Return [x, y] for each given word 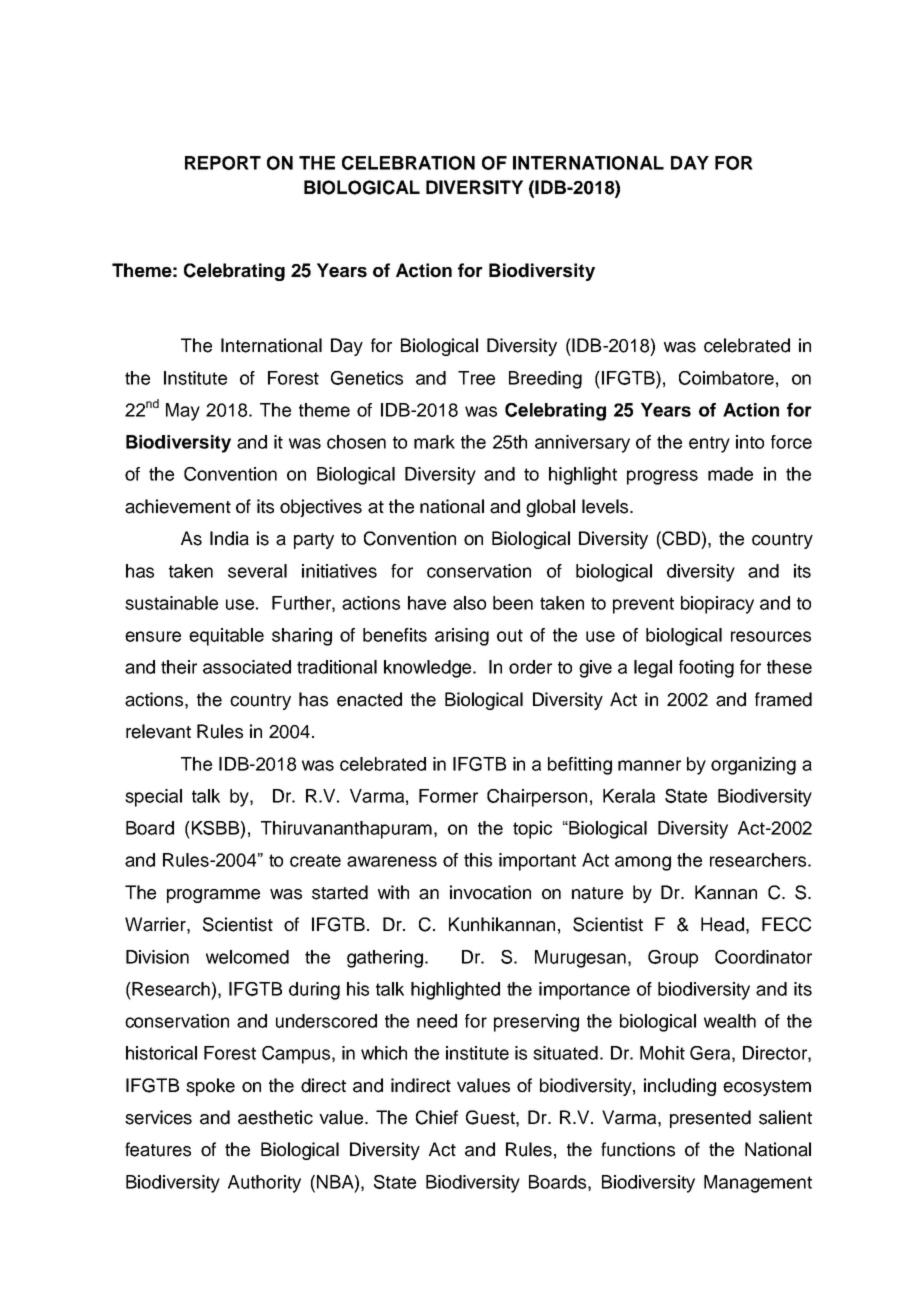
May [183, 412]
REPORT [223, 163]
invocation [490, 892]
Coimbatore [726, 378]
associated [247, 667]
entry [709, 444]
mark [434, 442]
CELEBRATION [408, 163]
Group [673, 959]
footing [706, 669]
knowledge [429, 669]
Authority [264, 1184]
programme [213, 896]
